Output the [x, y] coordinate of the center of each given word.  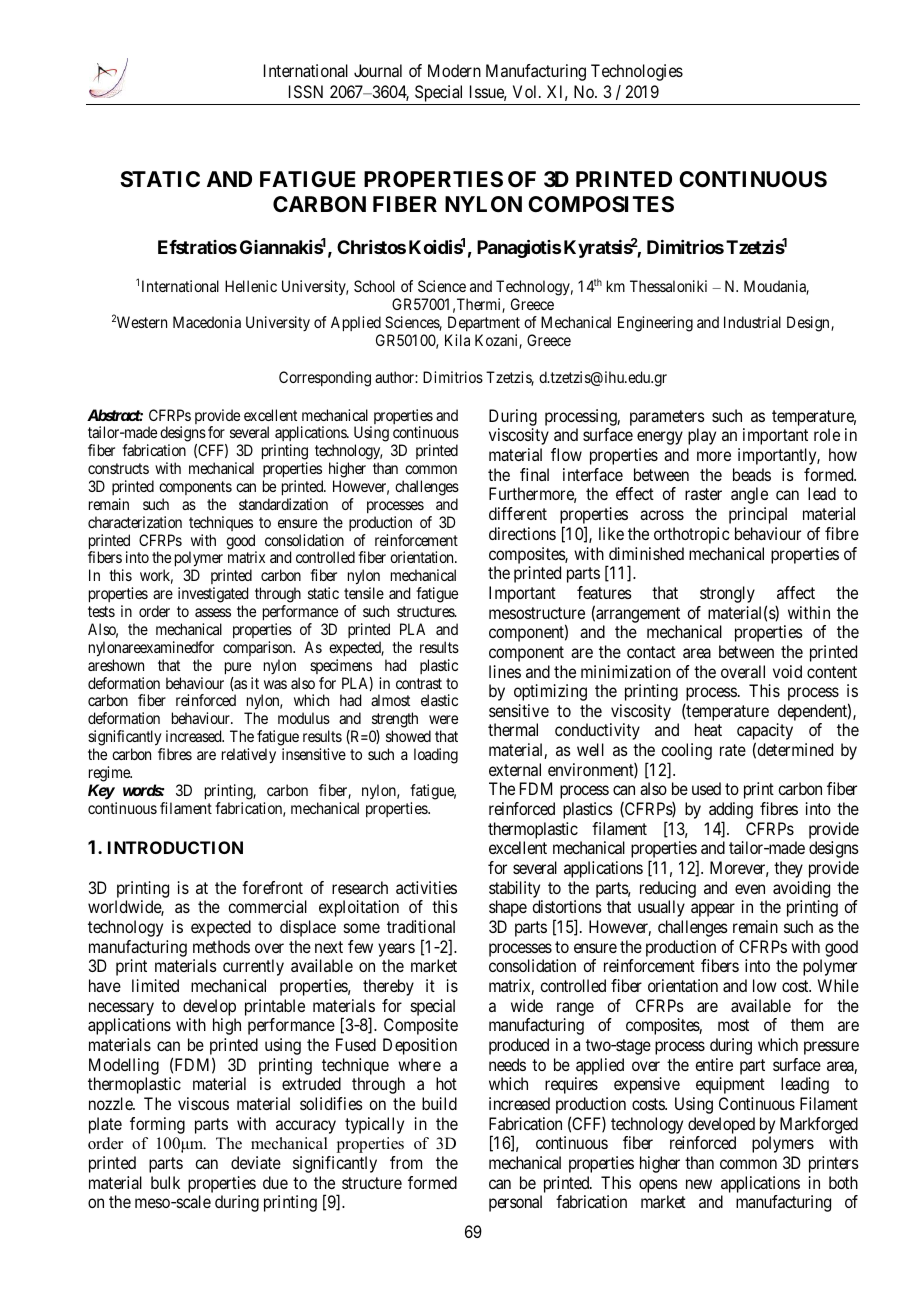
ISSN [306, 91]
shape [508, 908]
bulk [165, 1182]
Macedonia [207, 322]
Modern [454, 70]
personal [515, 1203]
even [750, 889]
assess [213, 612]
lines [505, 671]
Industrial [752, 322]
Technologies [637, 72]
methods [221, 946]
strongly [727, 594]
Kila [457, 340]
